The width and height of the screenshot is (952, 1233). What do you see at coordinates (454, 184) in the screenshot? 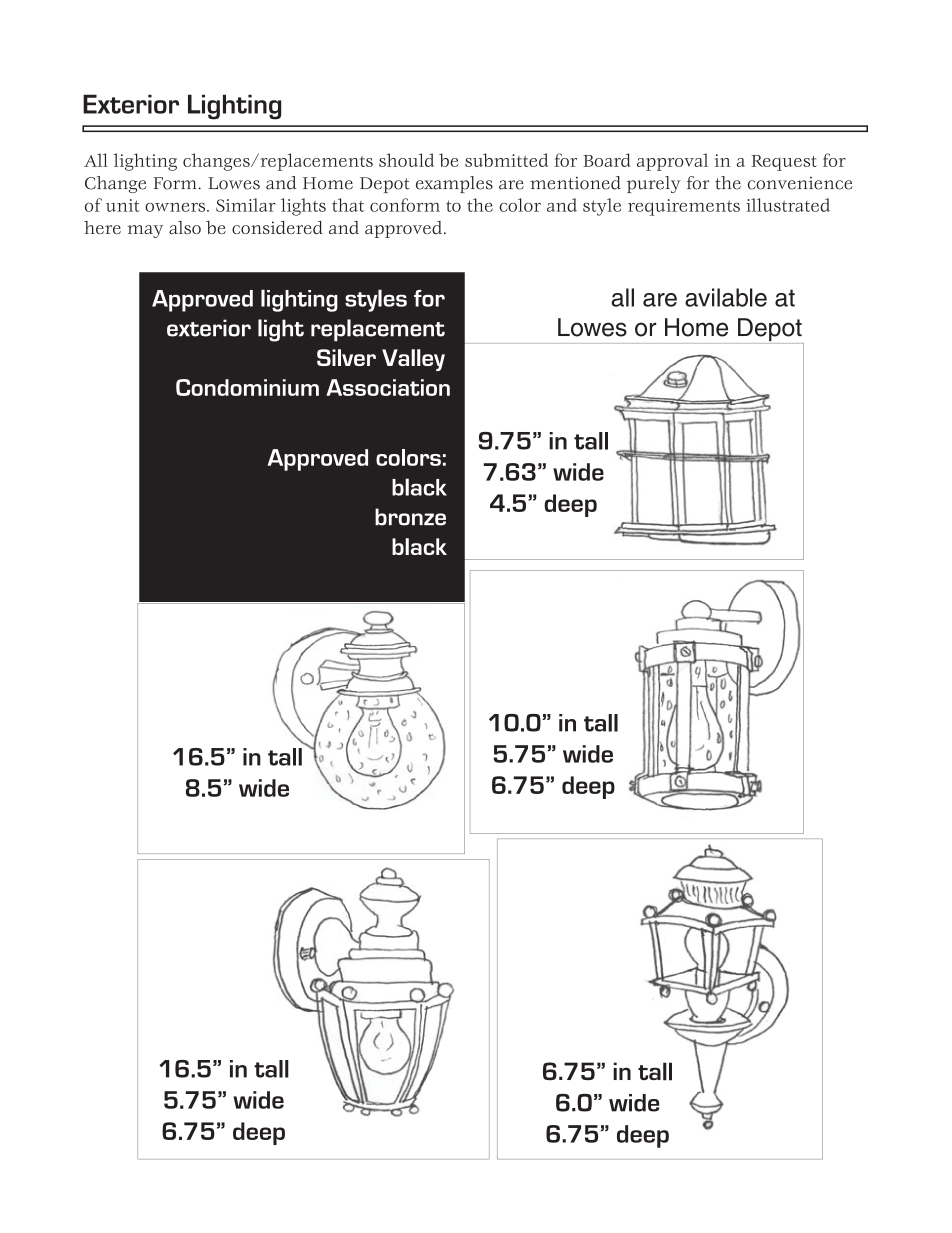
I see `examples` at bounding box center [454, 184].
